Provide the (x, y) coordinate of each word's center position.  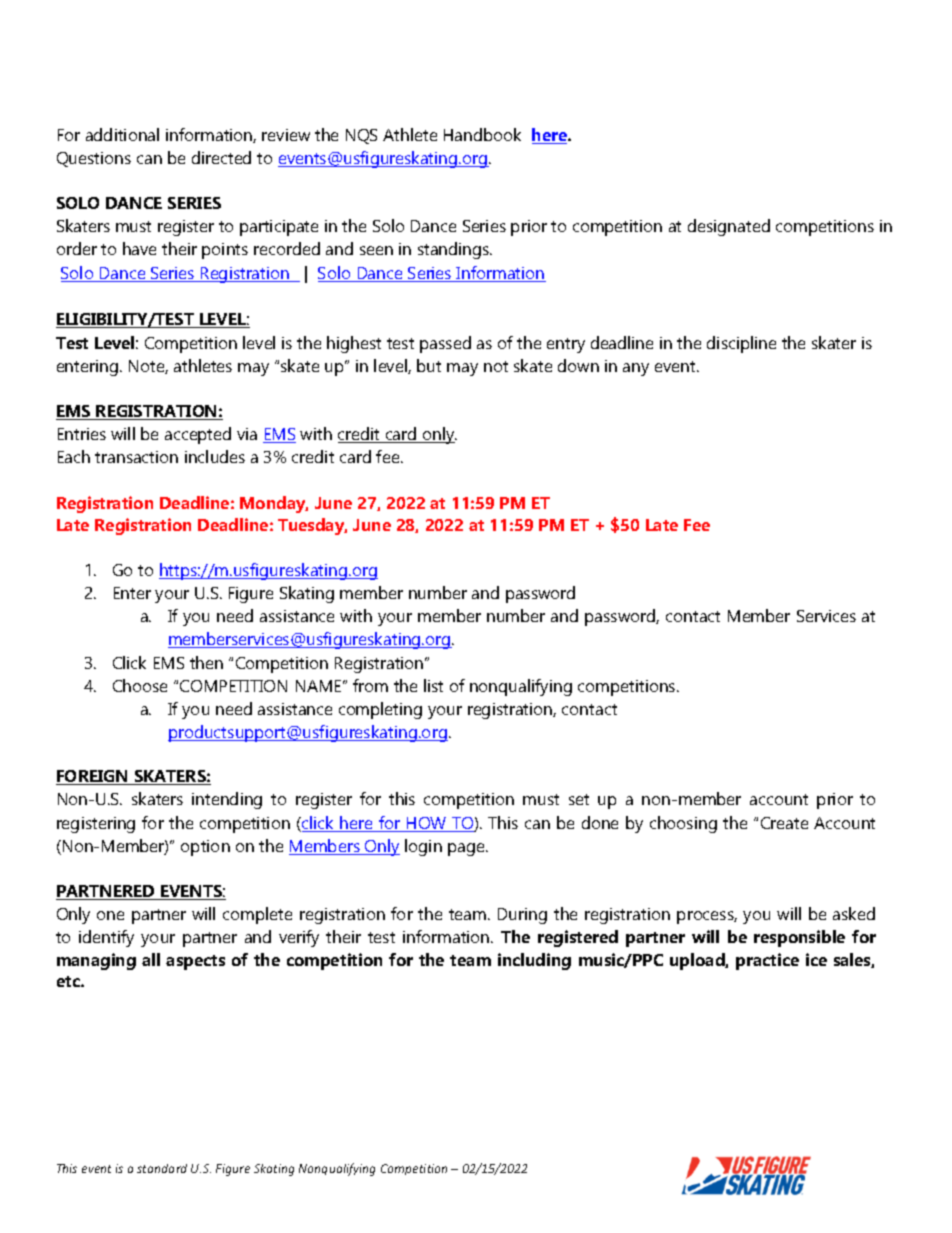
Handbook (482, 134)
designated (729, 227)
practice (767, 961)
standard (162, 1168)
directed (221, 157)
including (534, 961)
